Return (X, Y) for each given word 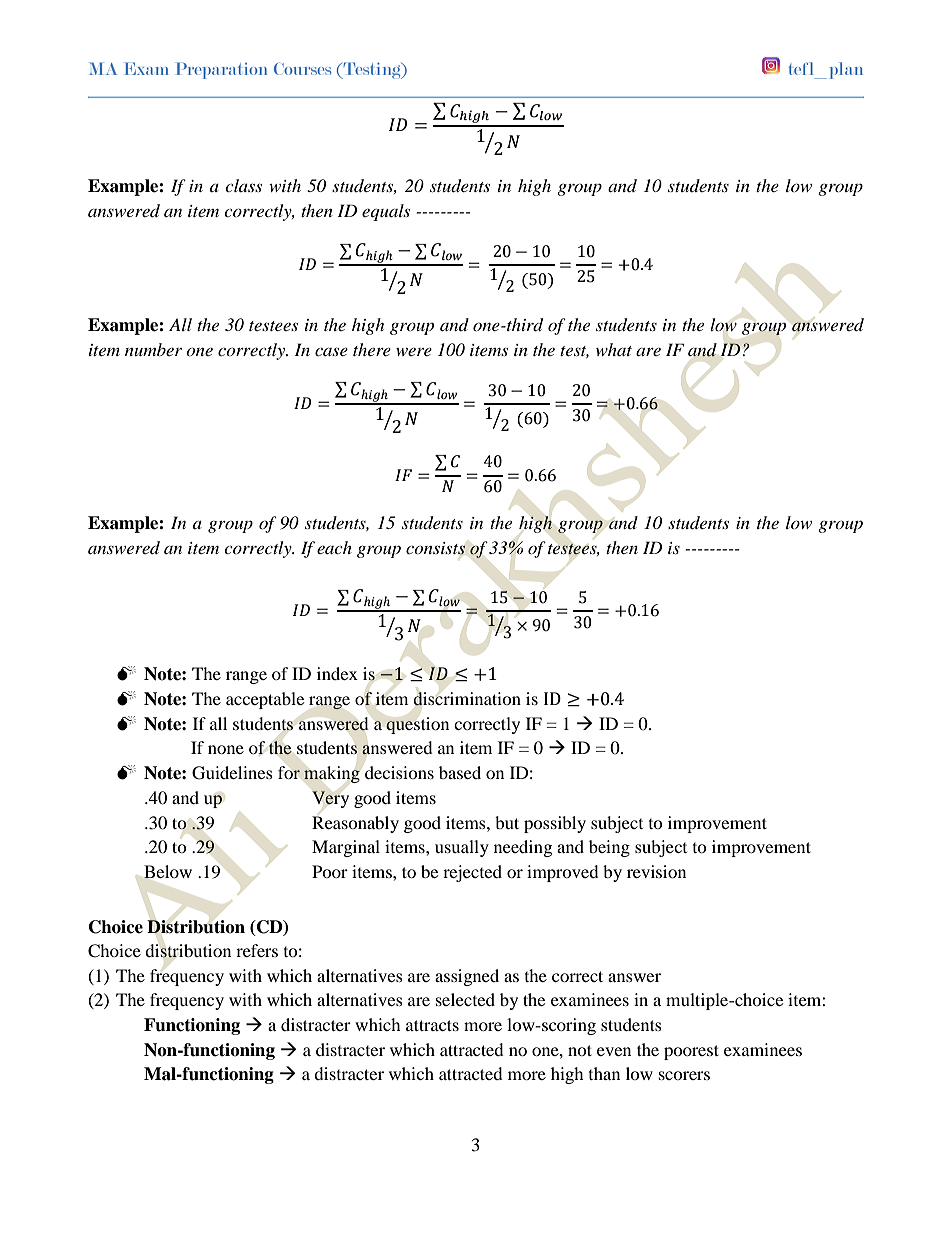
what (614, 349)
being (609, 848)
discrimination (467, 699)
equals (386, 212)
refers (257, 950)
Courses (302, 69)
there (372, 349)
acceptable (265, 700)
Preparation (221, 70)
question (417, 725)
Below (168, 871)
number (153, 349)
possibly (555, 824)
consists (435, 548)
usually (462, 848)
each (334, 547)
